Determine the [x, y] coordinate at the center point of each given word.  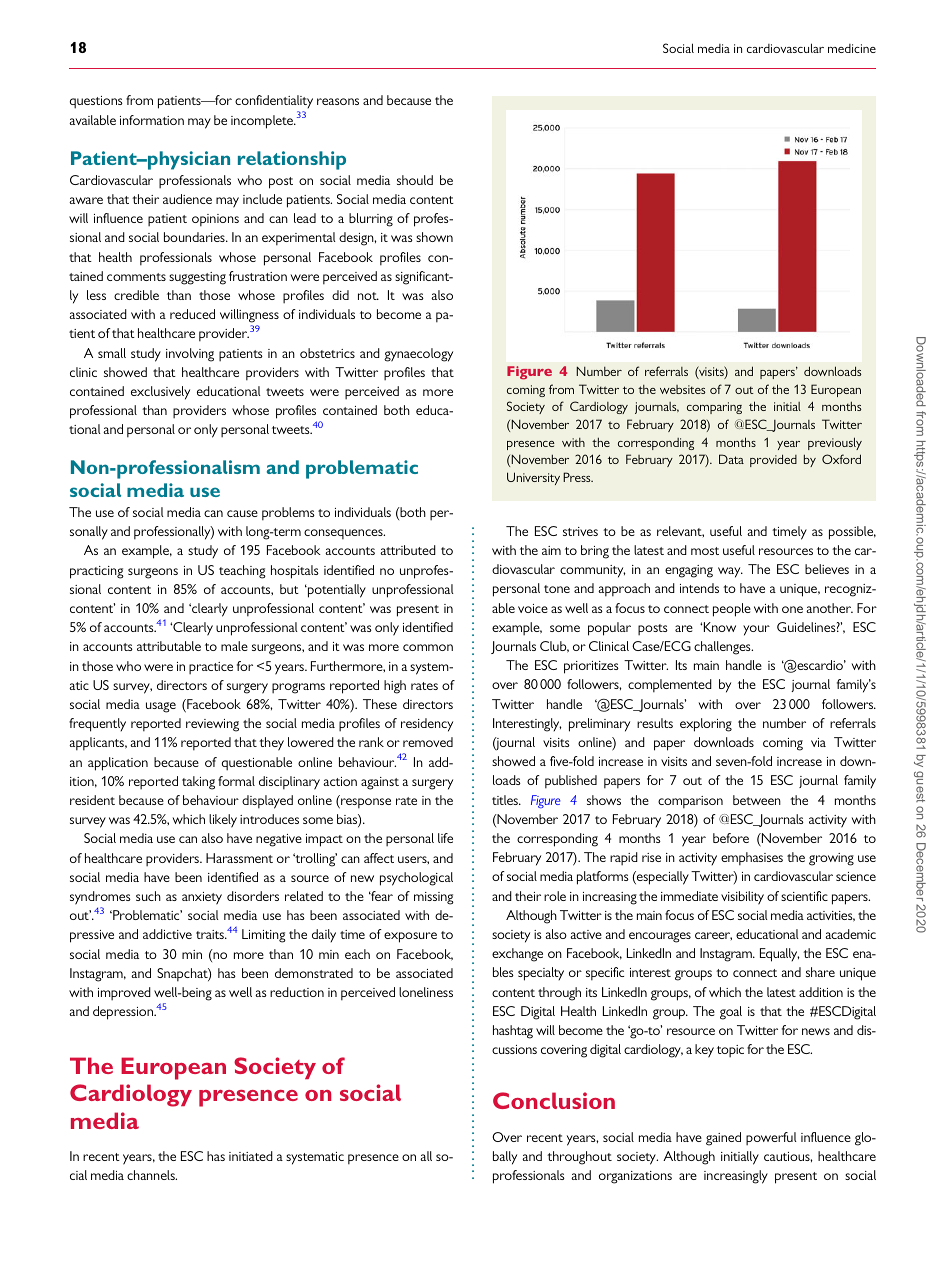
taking [198, 783]
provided [773, 460]
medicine [852, 48]
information [152, 120]
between [757, 800]
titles [506, 800]
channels [152, 1175]
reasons [338, 101]
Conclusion [554, 1100]
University [533, 478]
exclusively [160, 393]
